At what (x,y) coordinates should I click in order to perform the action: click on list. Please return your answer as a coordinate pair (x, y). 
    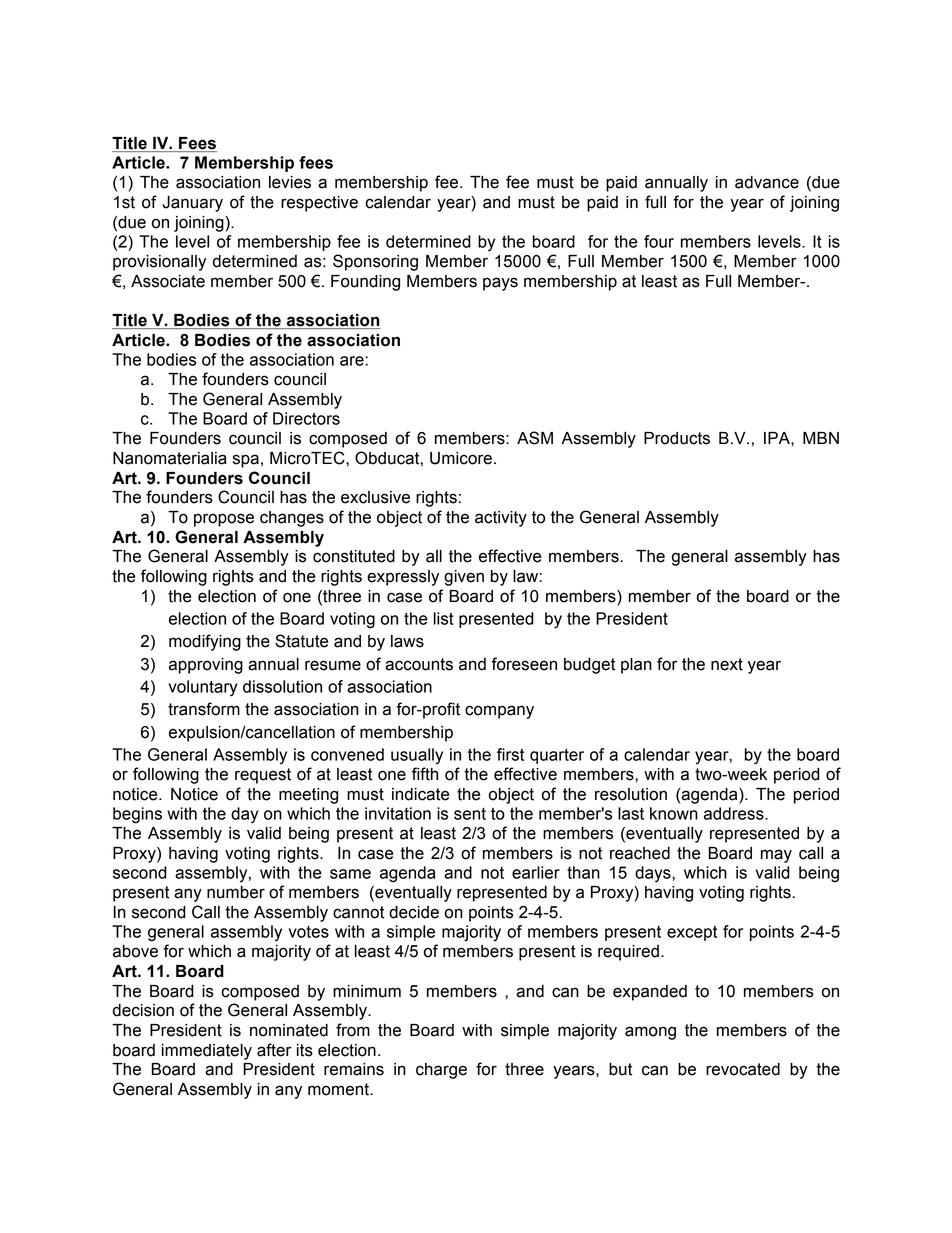
    Looking at the image, I should click on (444, 618).
